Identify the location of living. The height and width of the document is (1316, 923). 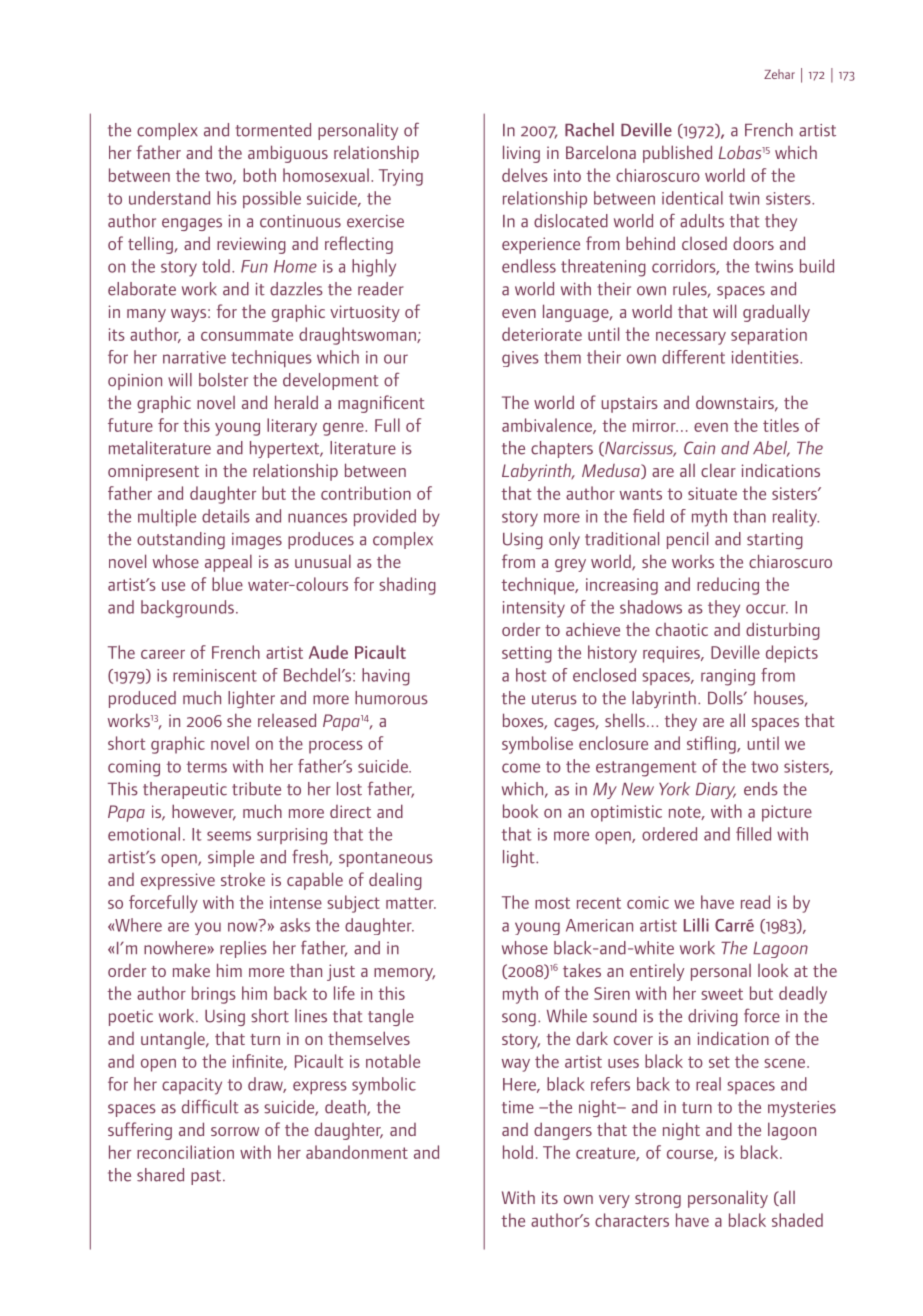
(521, 154).
